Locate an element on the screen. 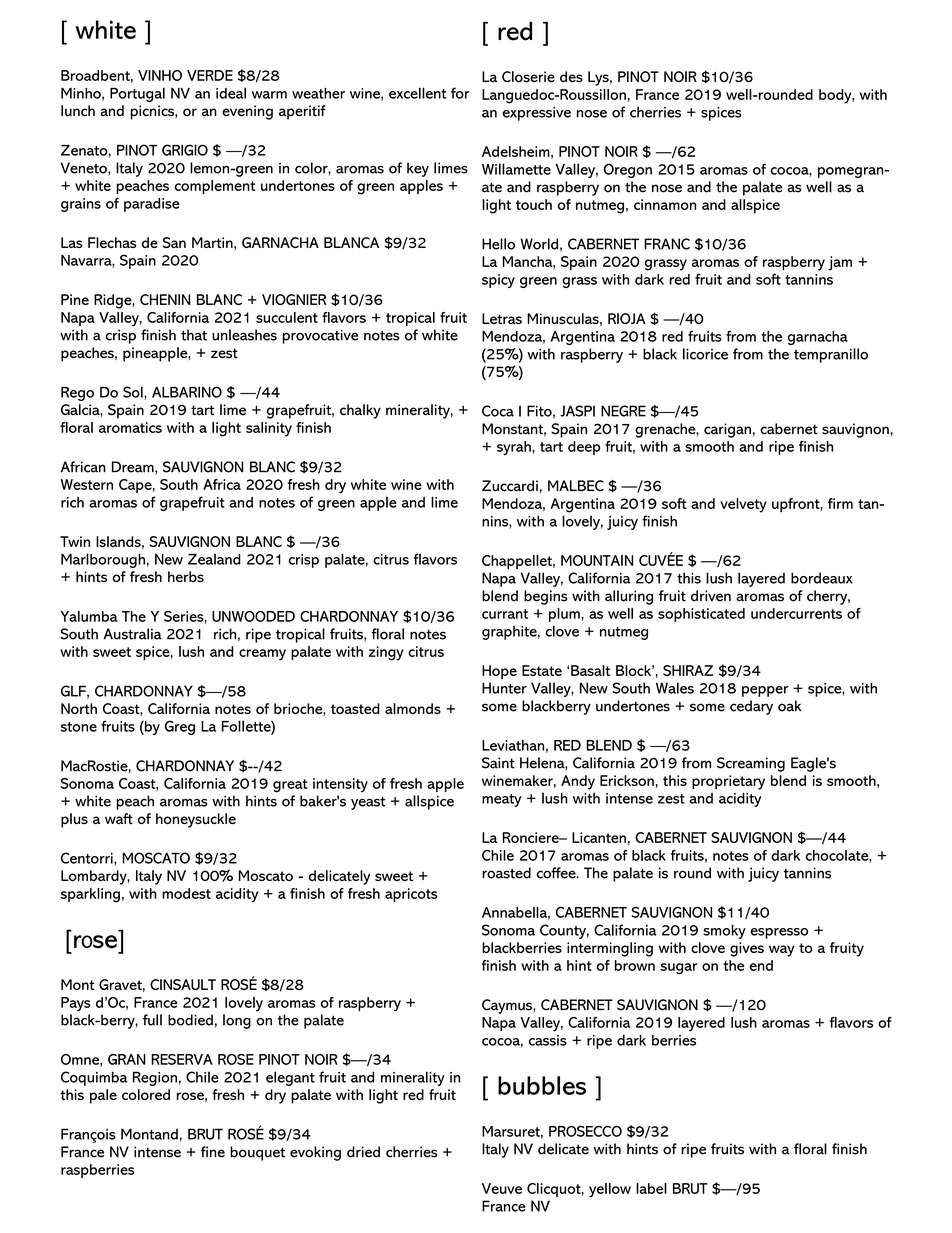 The height and width of the screenshot is (1233, 952). syrah is located at coordinates (515, 448).
